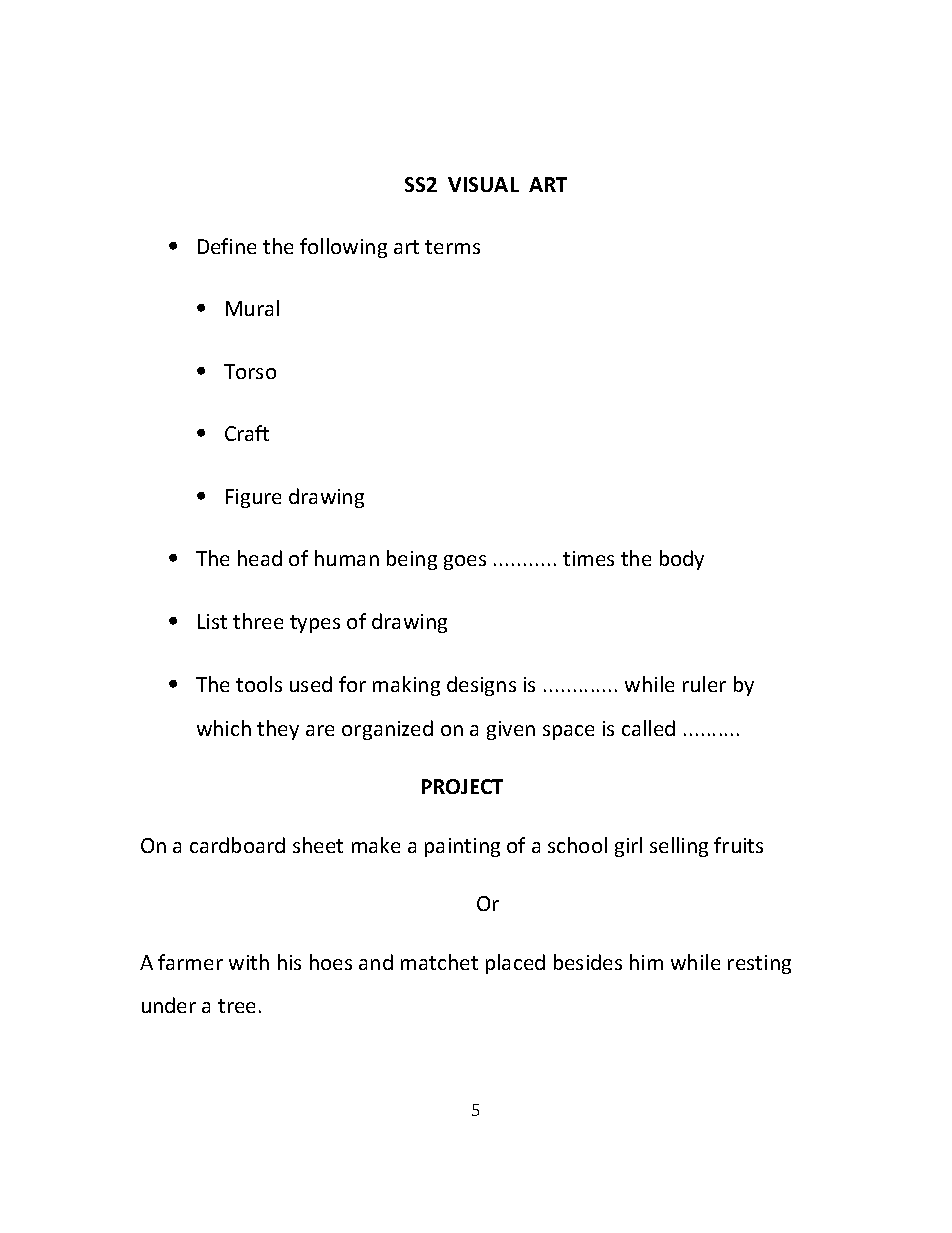 This screenshot has width=952, height=1233. Describe the element at coordinates (648, 728) in the screenshot. I see `called` at that location.
